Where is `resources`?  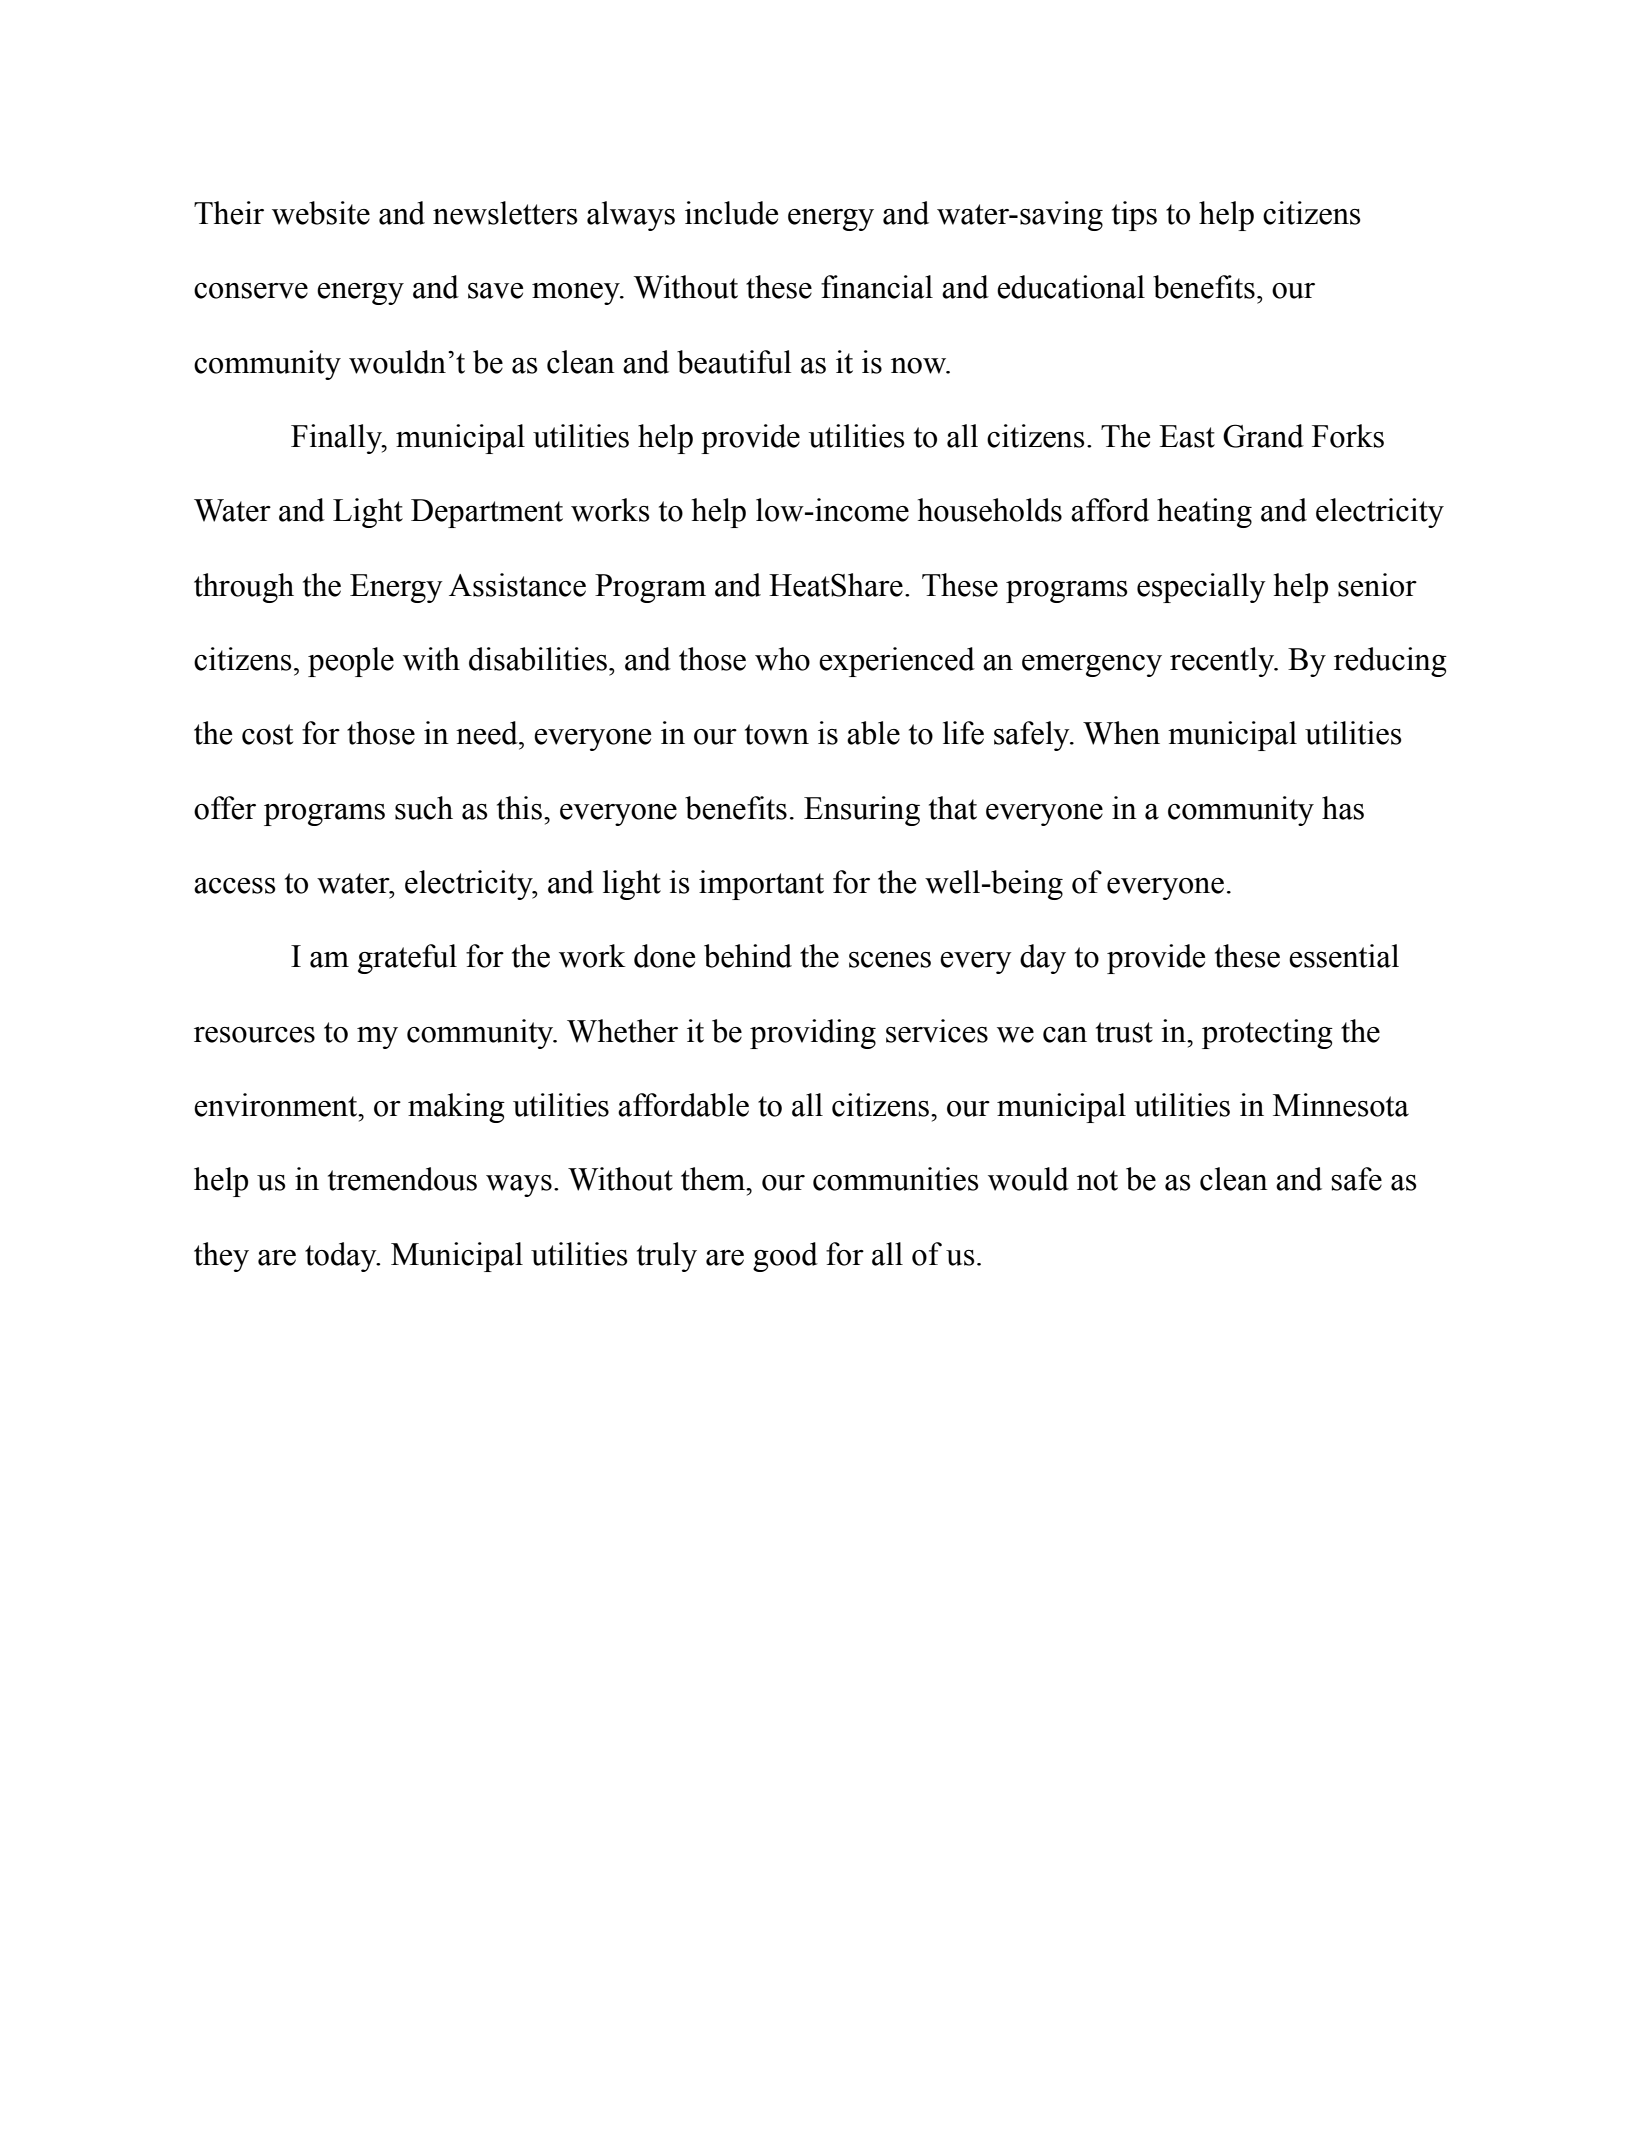 resources is located at coordinates (254, 1035).
